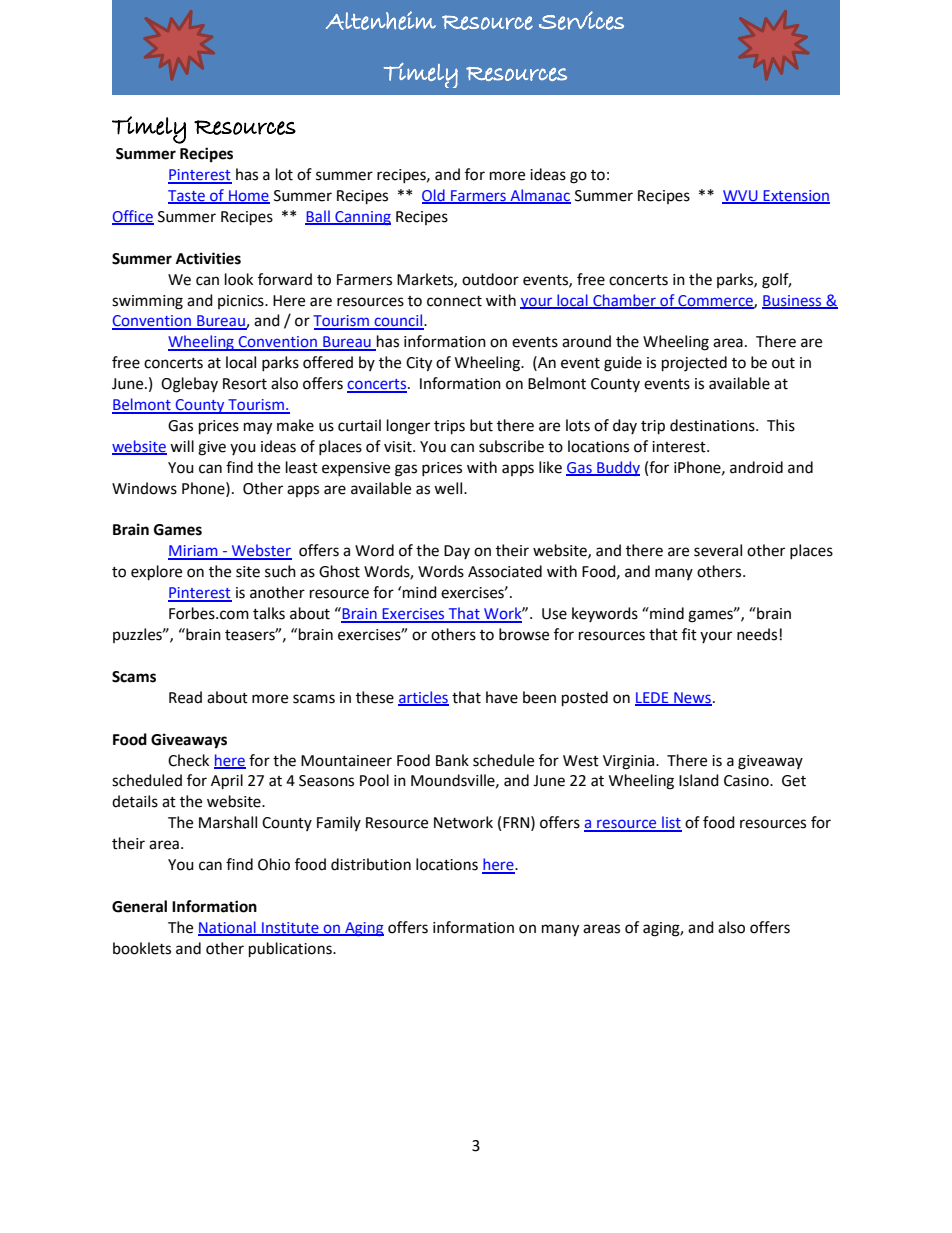 Image resolution: width=952 pixels, height=1233 pixels. I want to click on well, so click(449, 488).
